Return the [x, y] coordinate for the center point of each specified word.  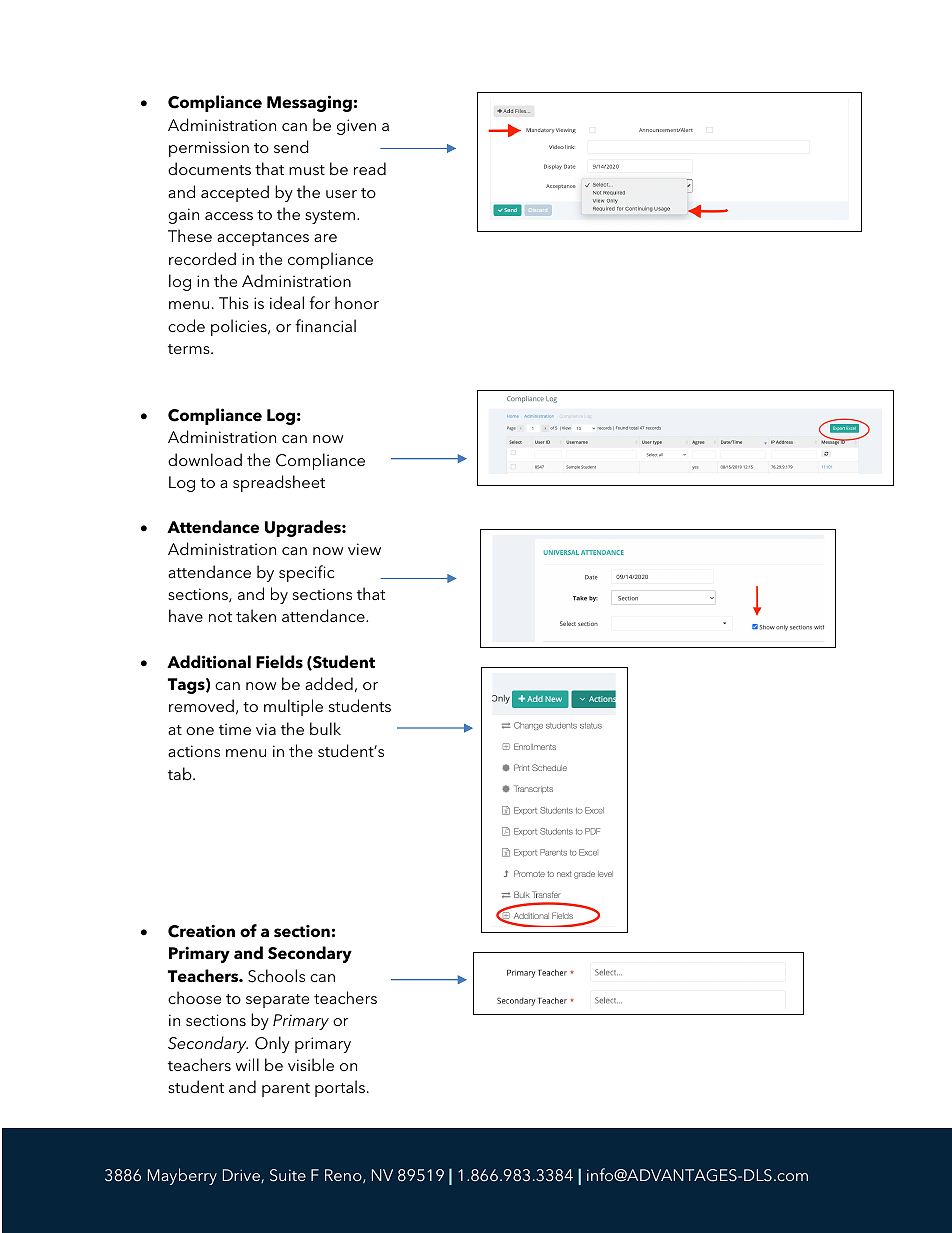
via [266, 729]
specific [306, 573]
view [364, 549]
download [205, 459]
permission [209, 149]
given [356, 127]
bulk [325, 728]
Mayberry [182, 1176]
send [291, 146]
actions [194, 751]
